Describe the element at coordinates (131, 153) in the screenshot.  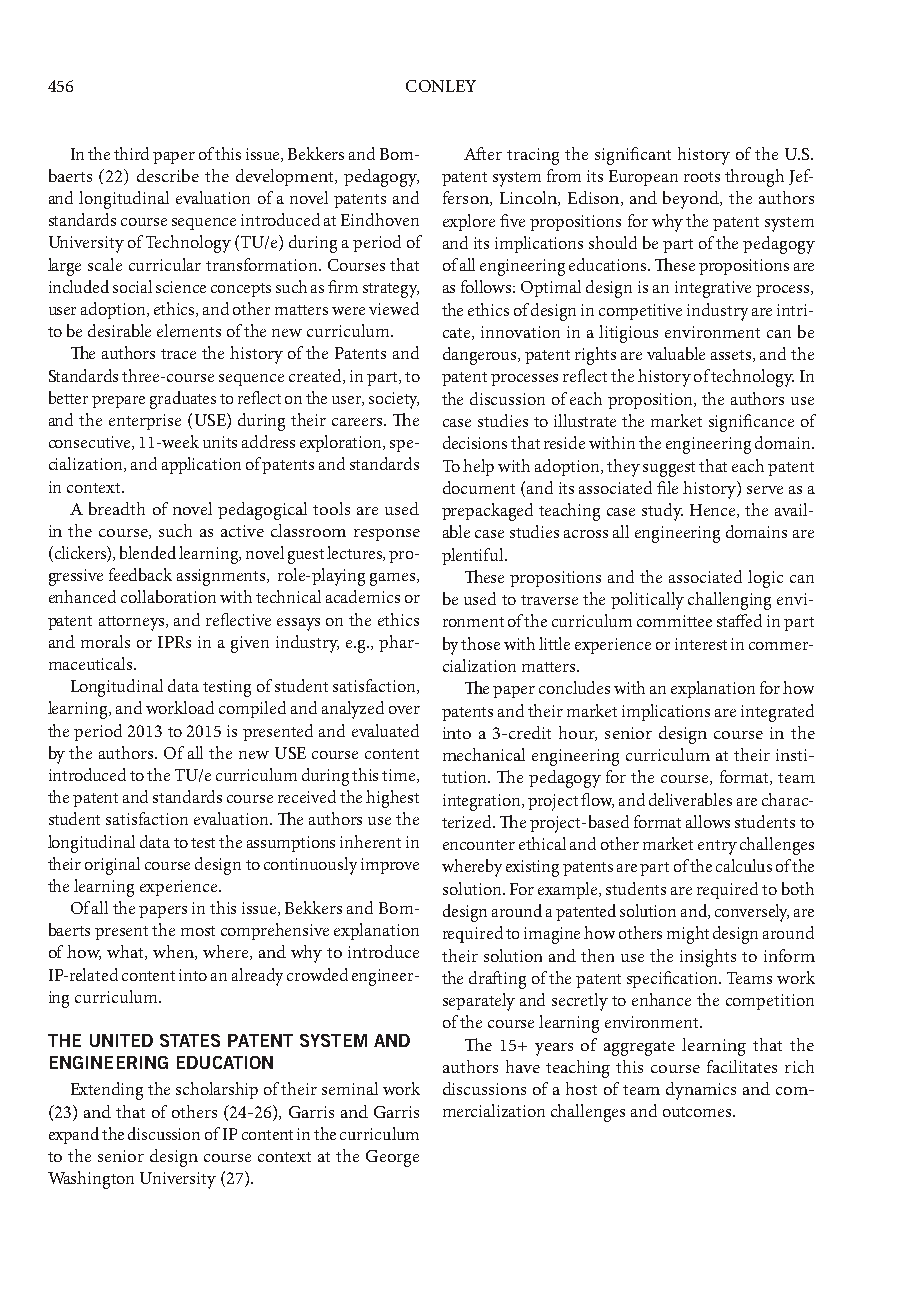
I see `third` at that location.
